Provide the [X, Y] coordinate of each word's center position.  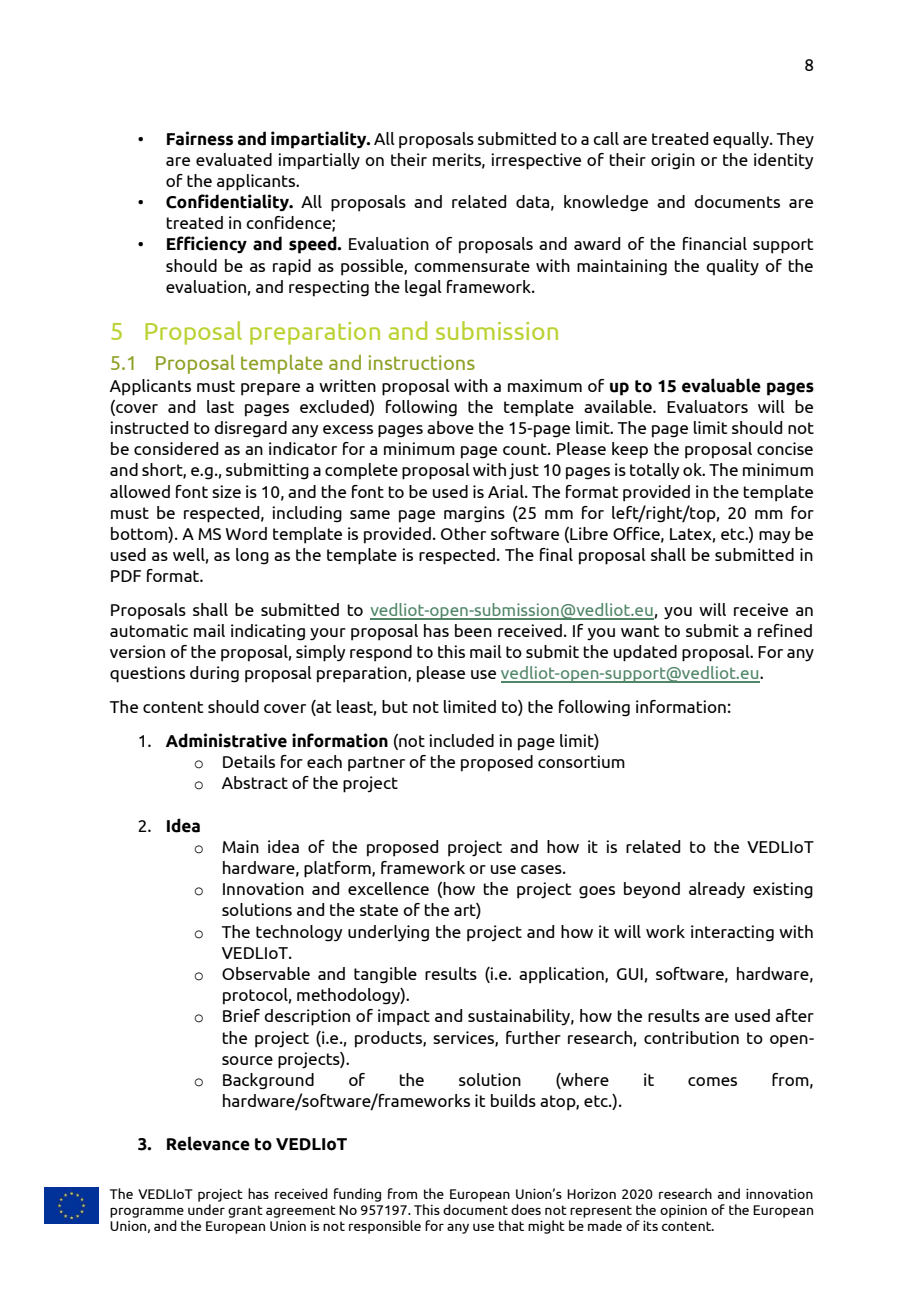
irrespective [536, 161]
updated [645, 653]
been [473, 630]
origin [673, 161]
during [214, 674]
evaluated [234, 159]
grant [245, 1211]
